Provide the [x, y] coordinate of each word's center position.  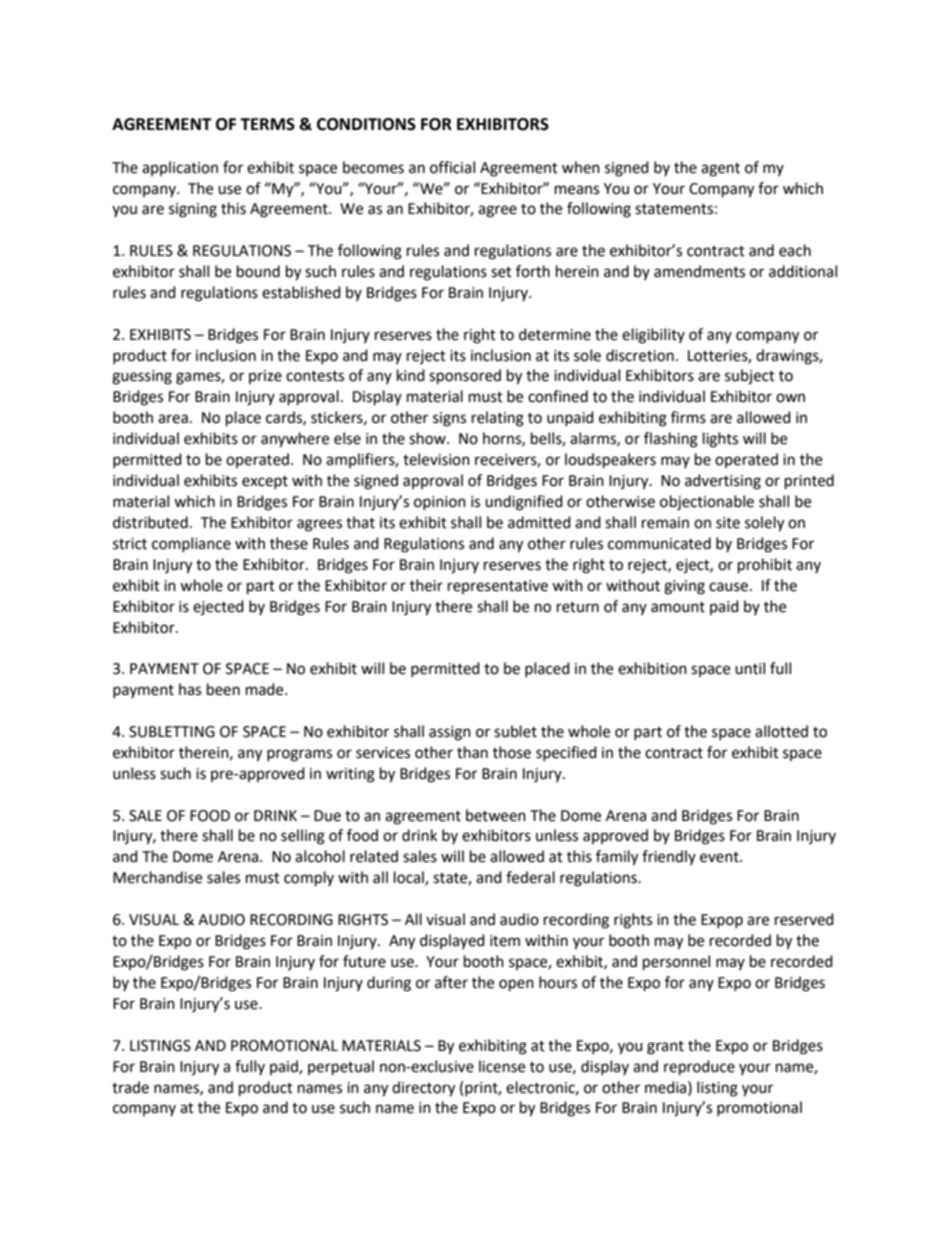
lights [720, 440]
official [452, 167]
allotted [781, 731]
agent [720, 170]
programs [299, 755]
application [180, 168]
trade [130, 1087]
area [173, 419]
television [436, 459]
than [472, 752]
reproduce [699, 1068]
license [502, 1066]
